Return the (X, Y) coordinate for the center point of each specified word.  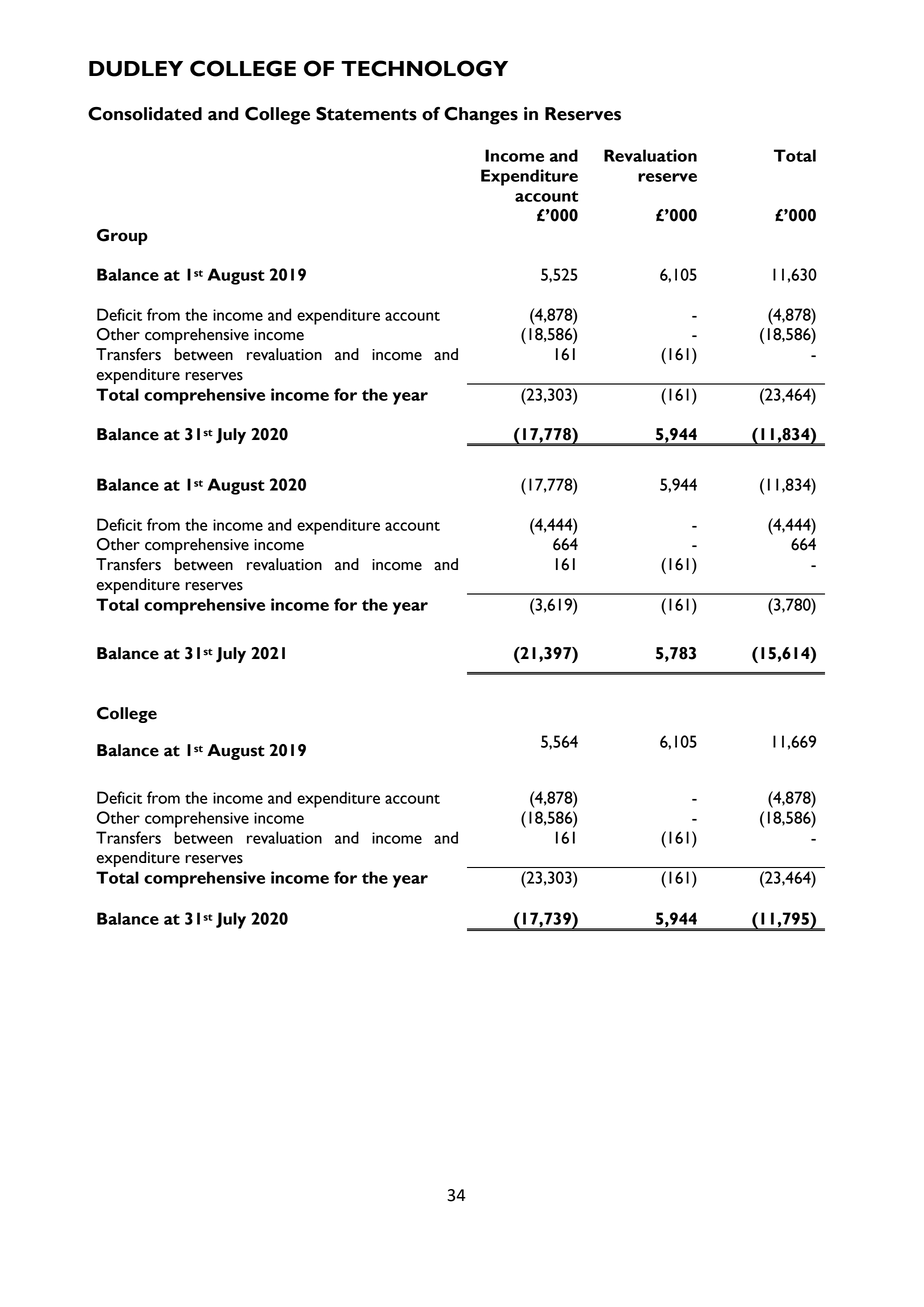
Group (122, 237)
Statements (366, 114)
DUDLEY (136, 69)
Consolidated (145, 114)
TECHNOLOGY (424, 68)
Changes (481, 116)
